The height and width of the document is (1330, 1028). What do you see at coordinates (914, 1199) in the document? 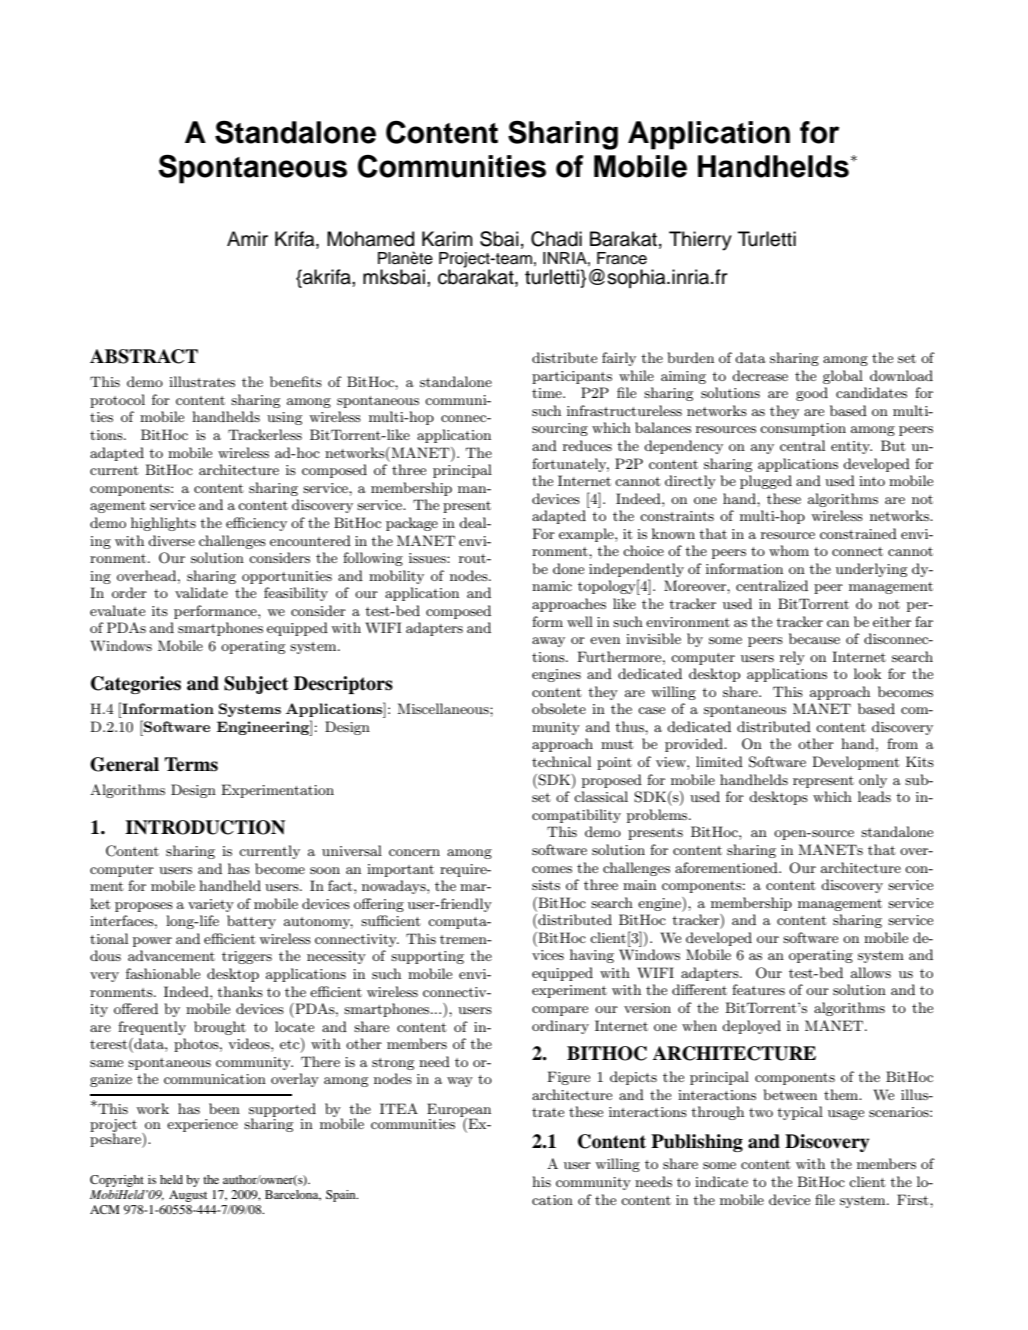
I see `First` at bounding box center [914, 1199].
